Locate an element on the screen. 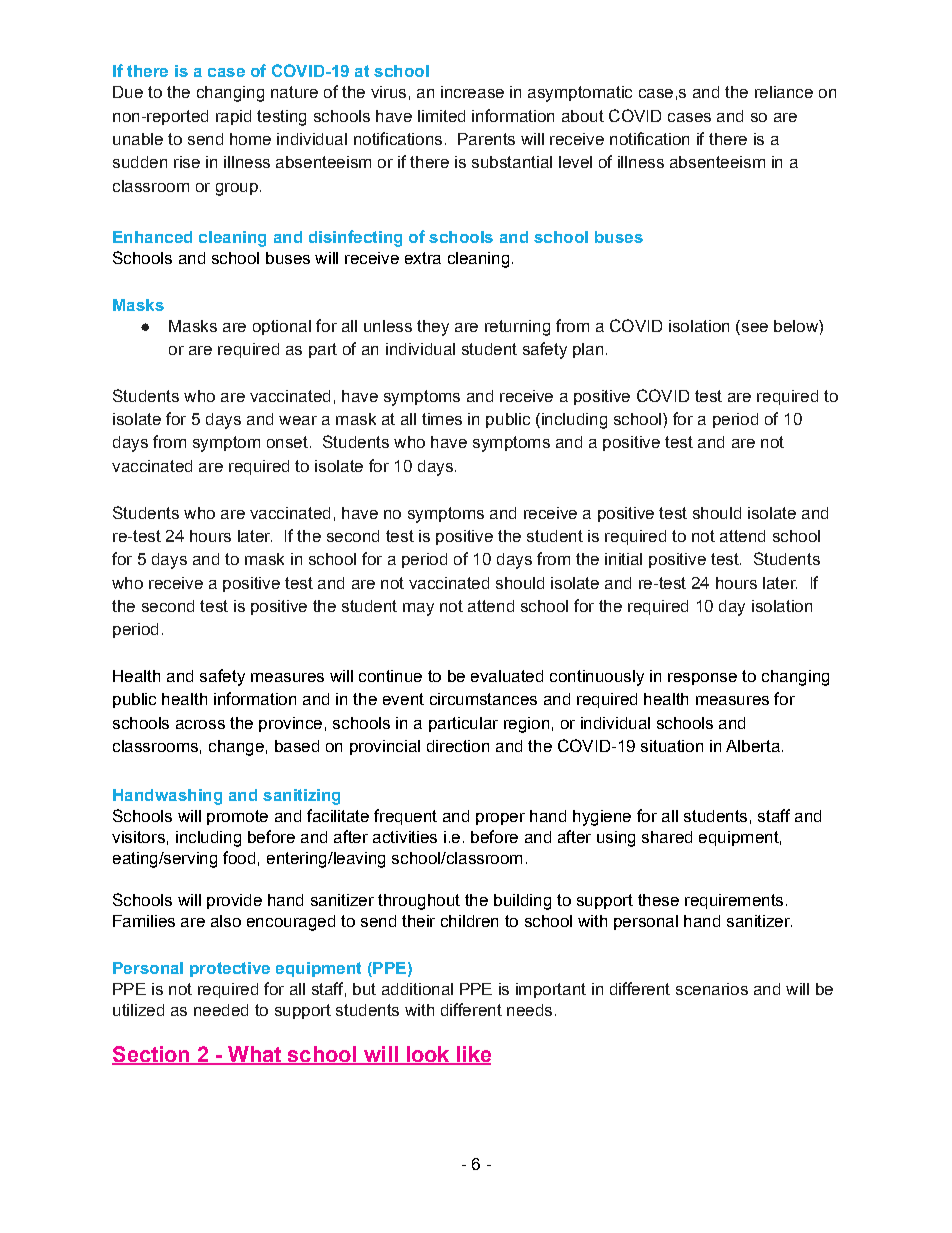 The image size is (952, 1233). needed is located at coordinates (221, 1010).
